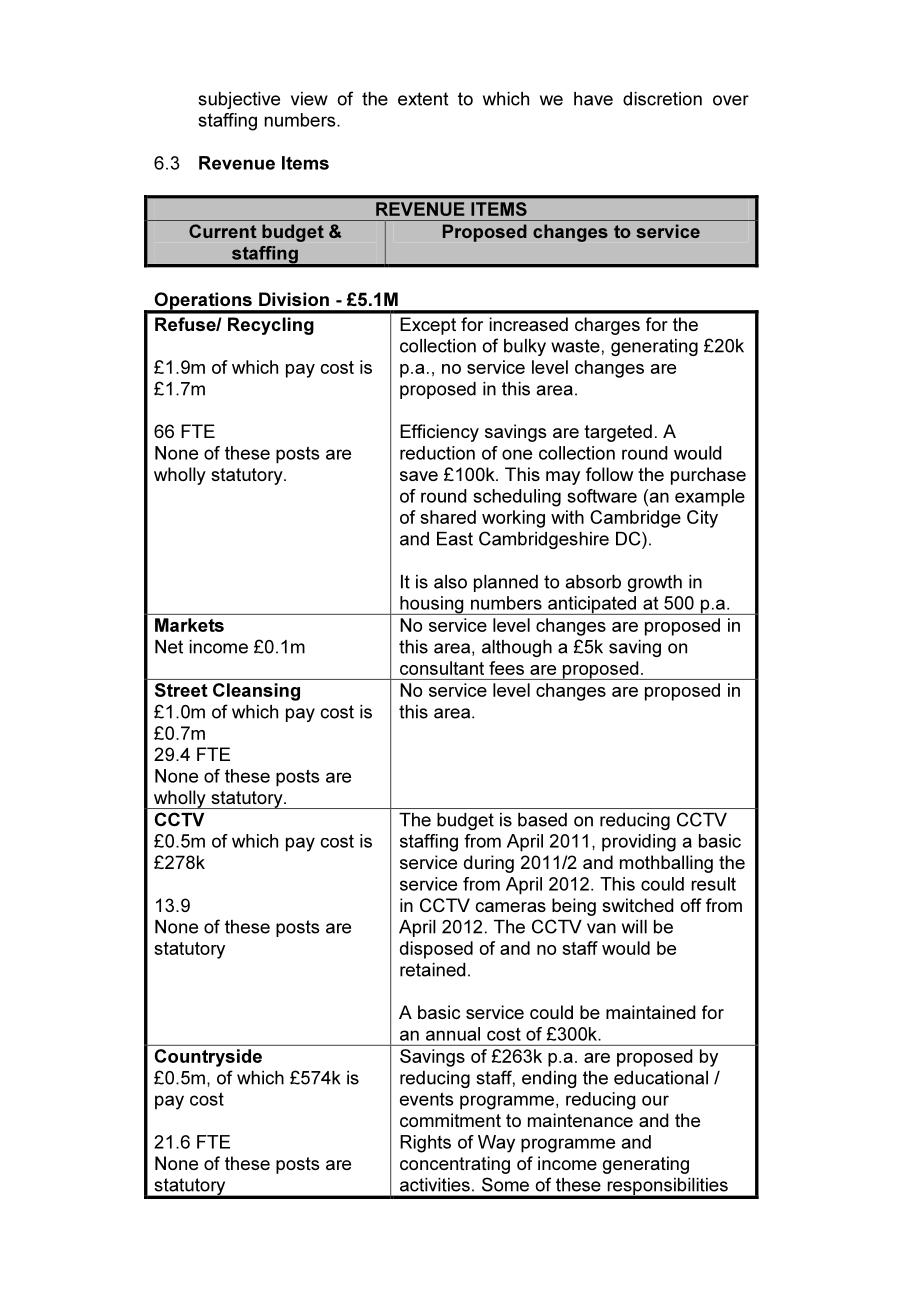 This document has height=1308, width=924. I want to click on discretion, so click(662, 99).
